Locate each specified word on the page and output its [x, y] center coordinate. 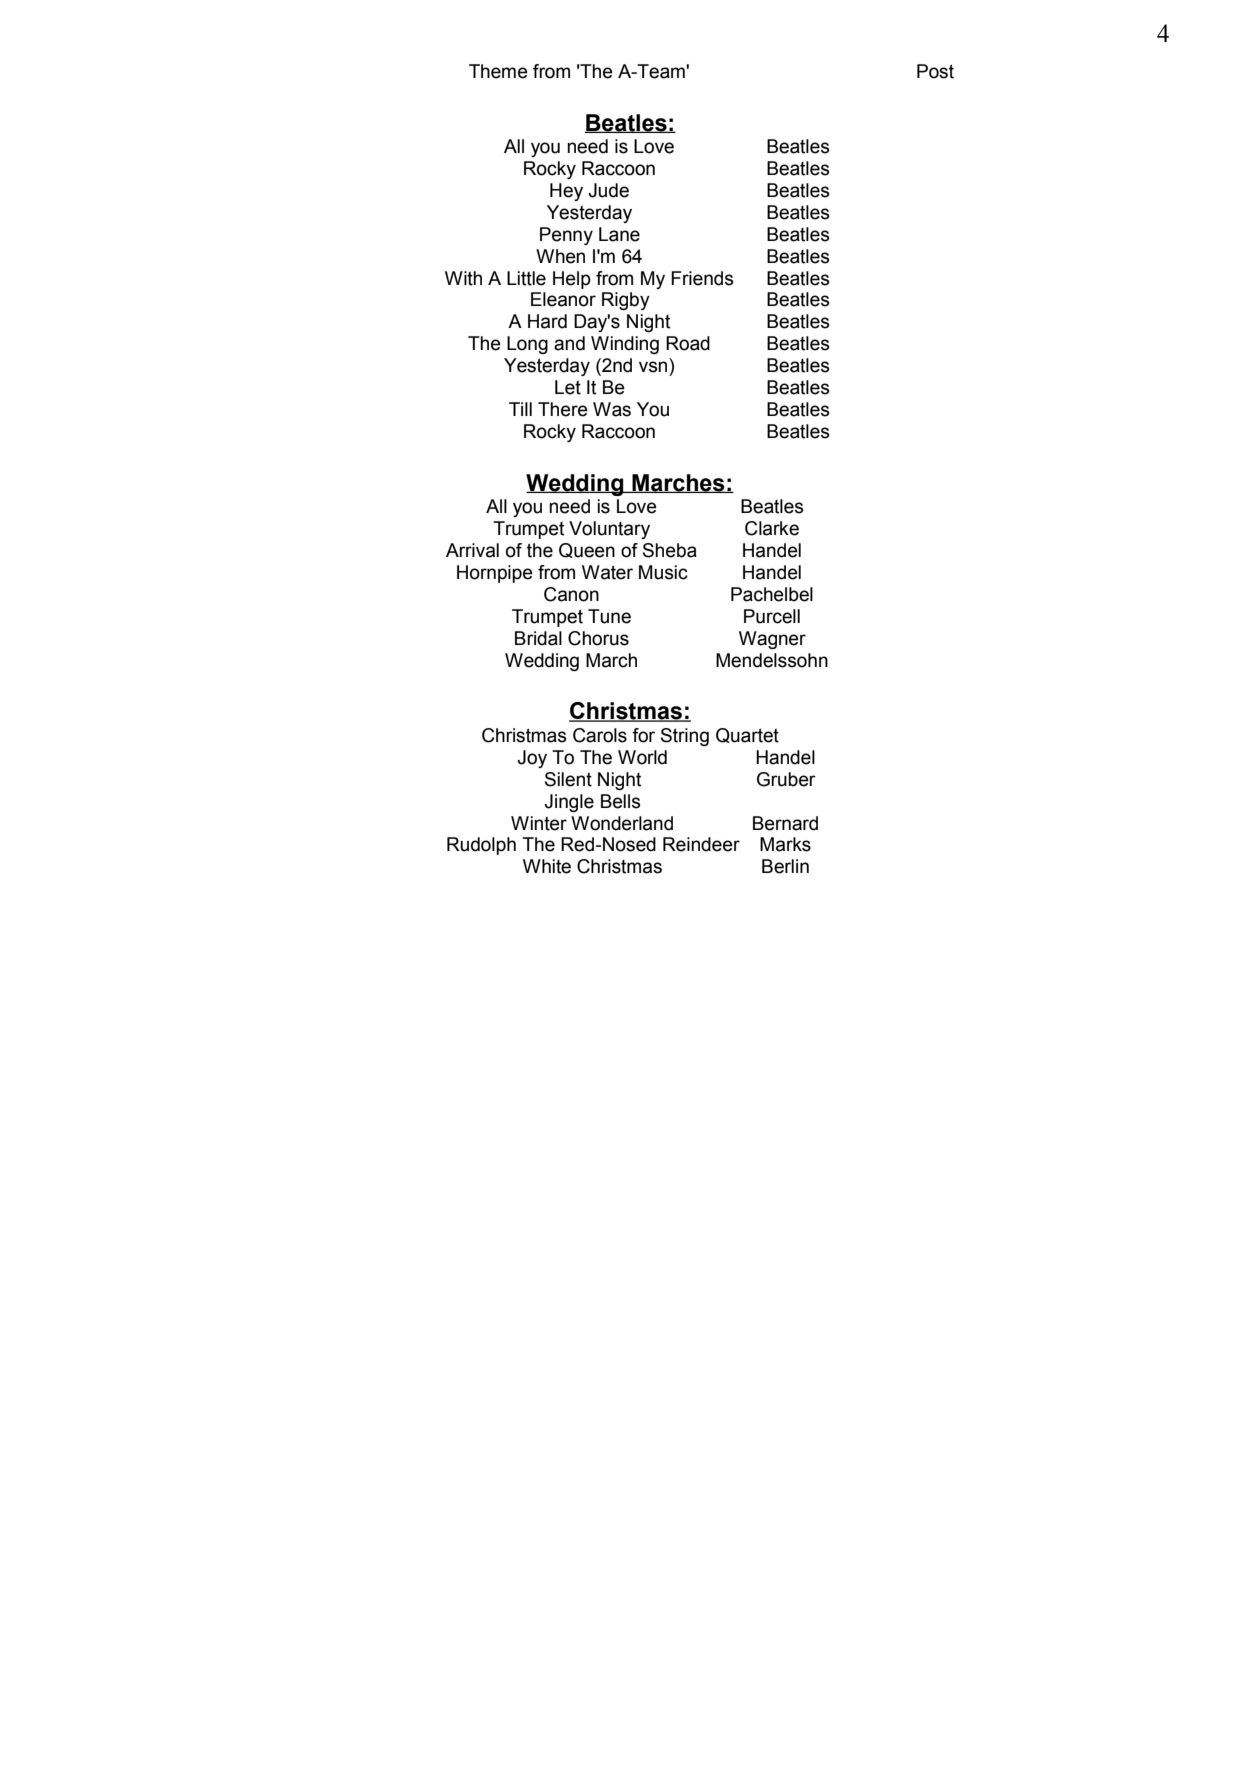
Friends [702, 278]
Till [520, 409]
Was [612, 409]
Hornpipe [495, 574]
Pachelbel [772, 594]
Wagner [772, 640]
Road [688, 343]
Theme [498, 71]
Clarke [772, 528]
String [685, 737]
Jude [608, 190]
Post [935, 71]
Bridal [538, 638]
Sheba [670, 550]
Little [526, 278]
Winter [539, 823]
